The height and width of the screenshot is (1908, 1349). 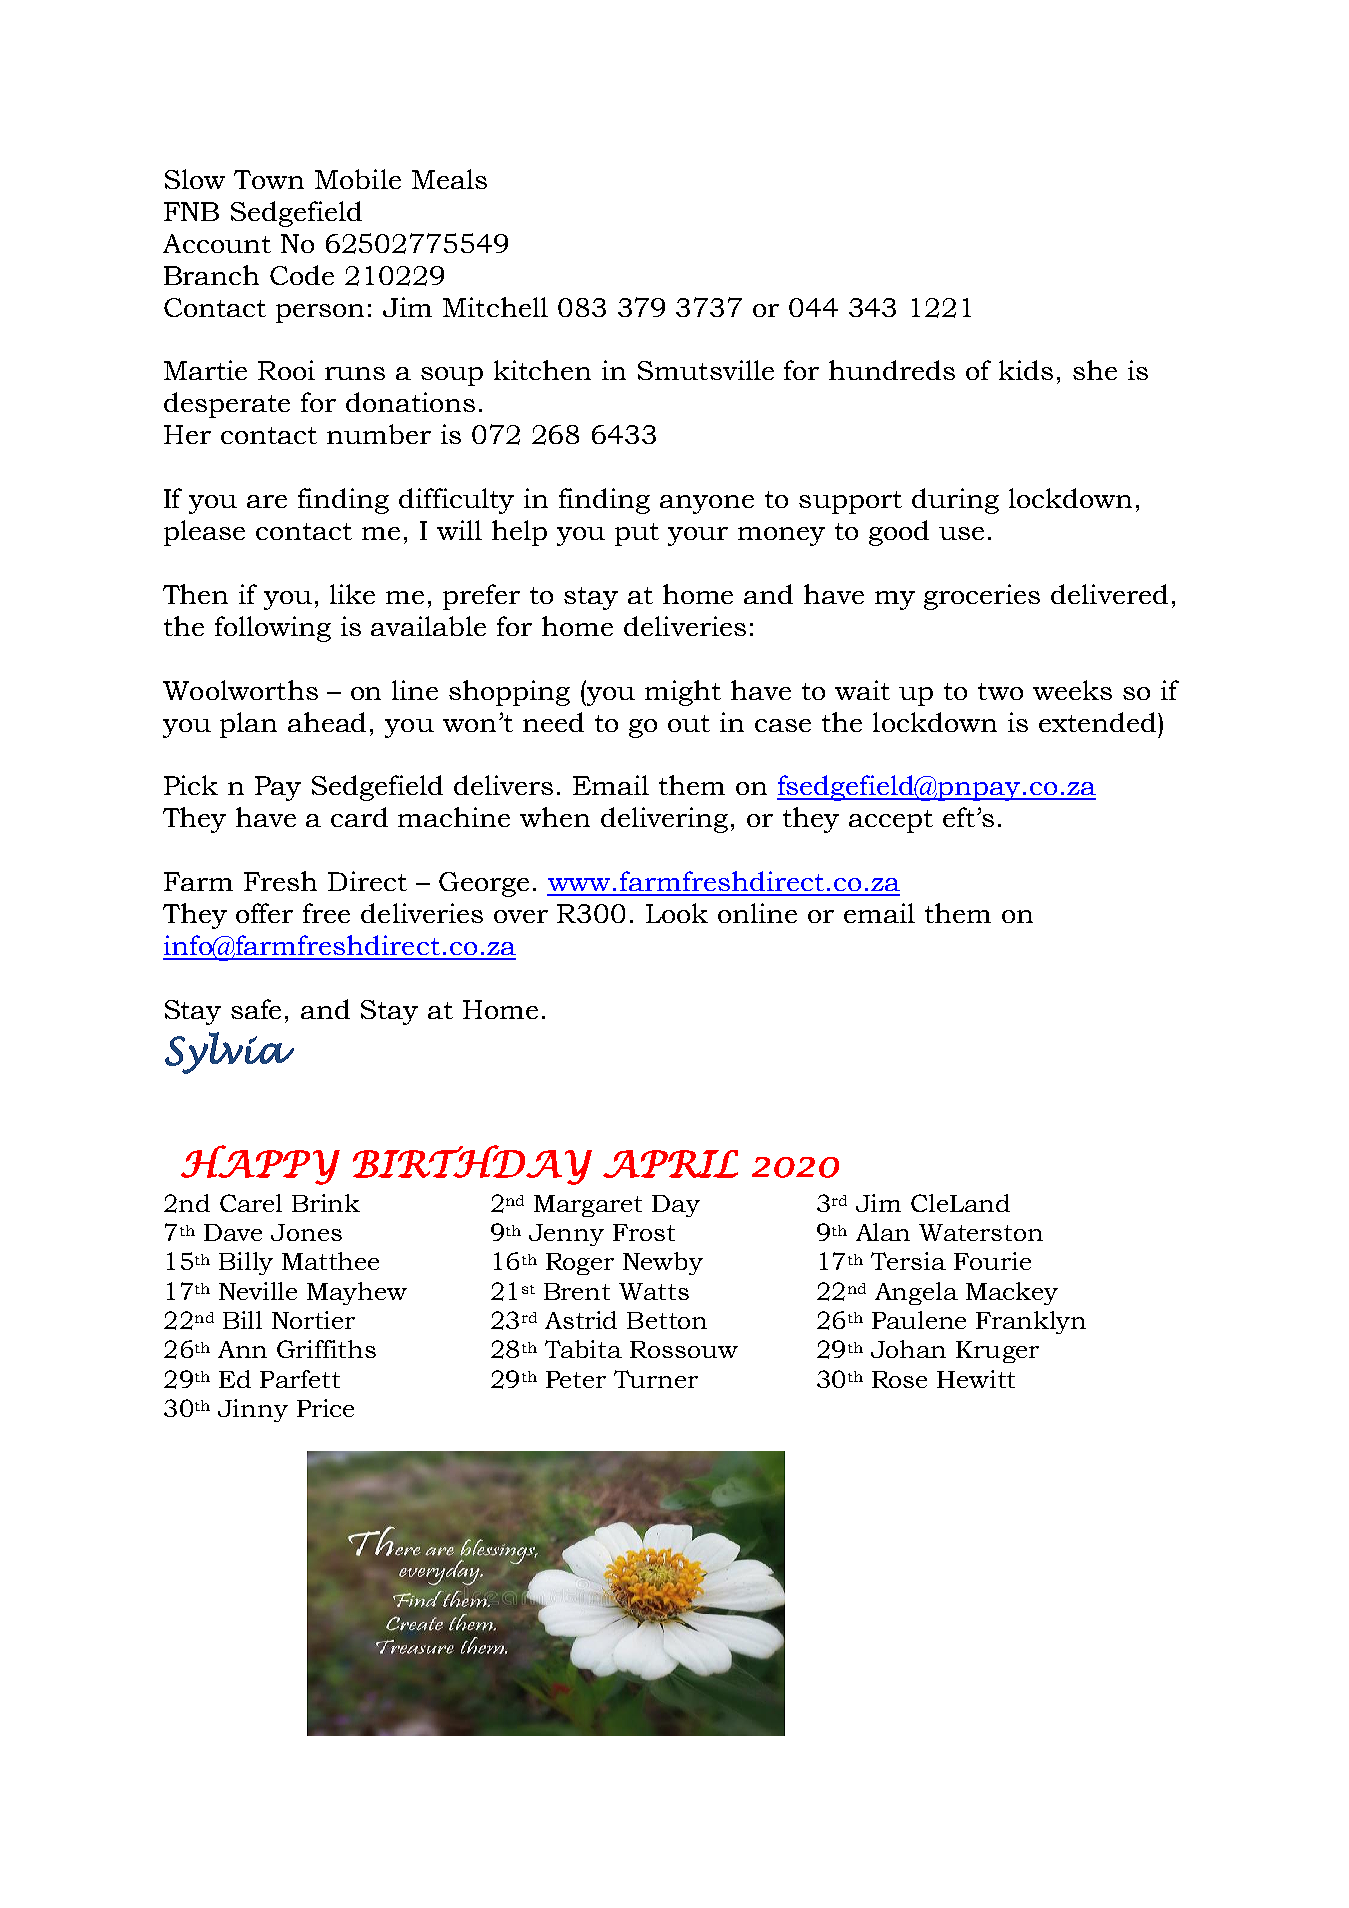 I want to click on Griffiths, so click(x=326, y=1349).
